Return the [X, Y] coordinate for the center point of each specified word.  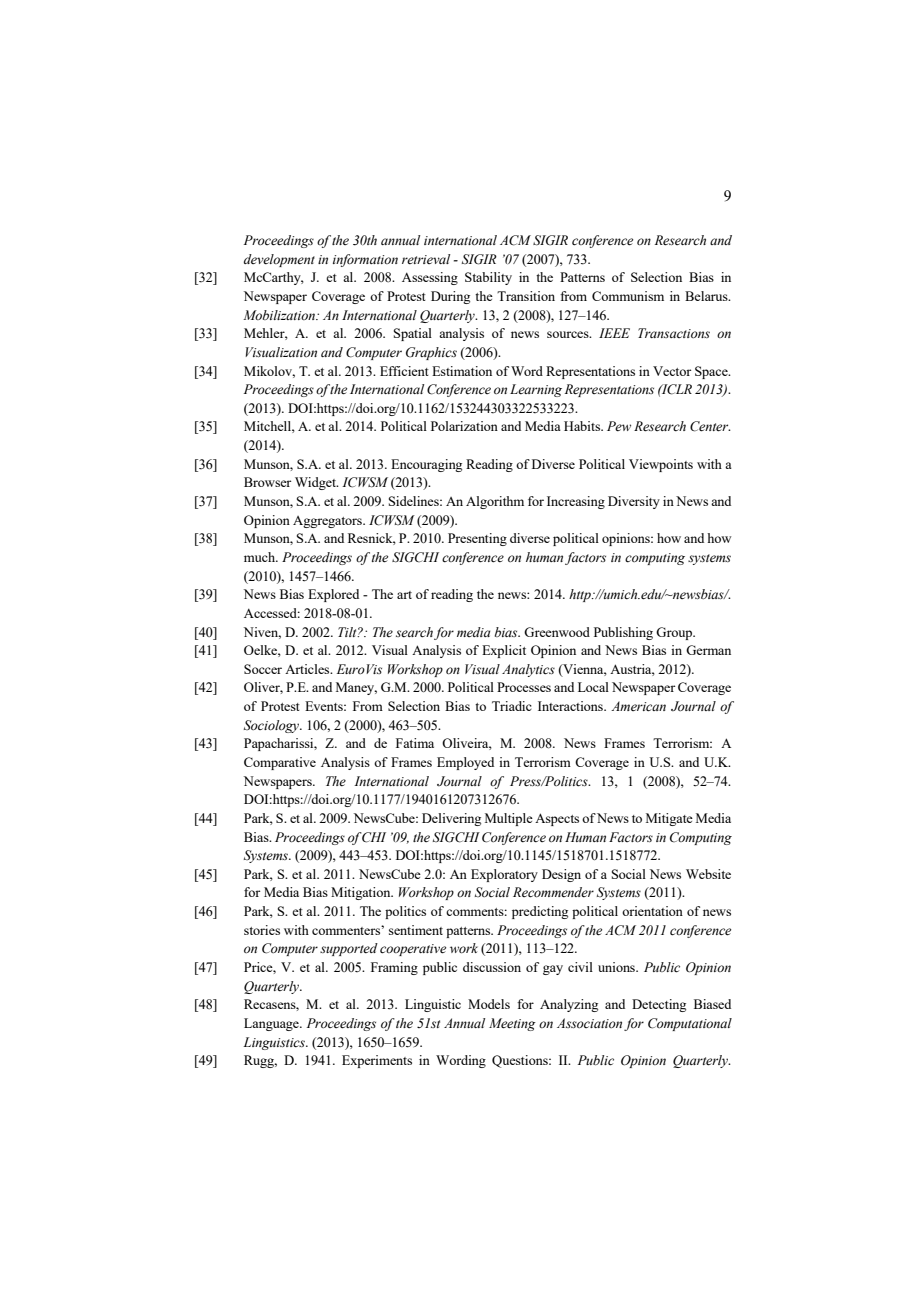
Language [272, 1024]
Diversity [634, 502]
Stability [488, 278]
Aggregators [328, 522]
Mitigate [669, 819]
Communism [628, 296]
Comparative [280, 763]
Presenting [477, 539]
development [279, 260]
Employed [465, 763]
